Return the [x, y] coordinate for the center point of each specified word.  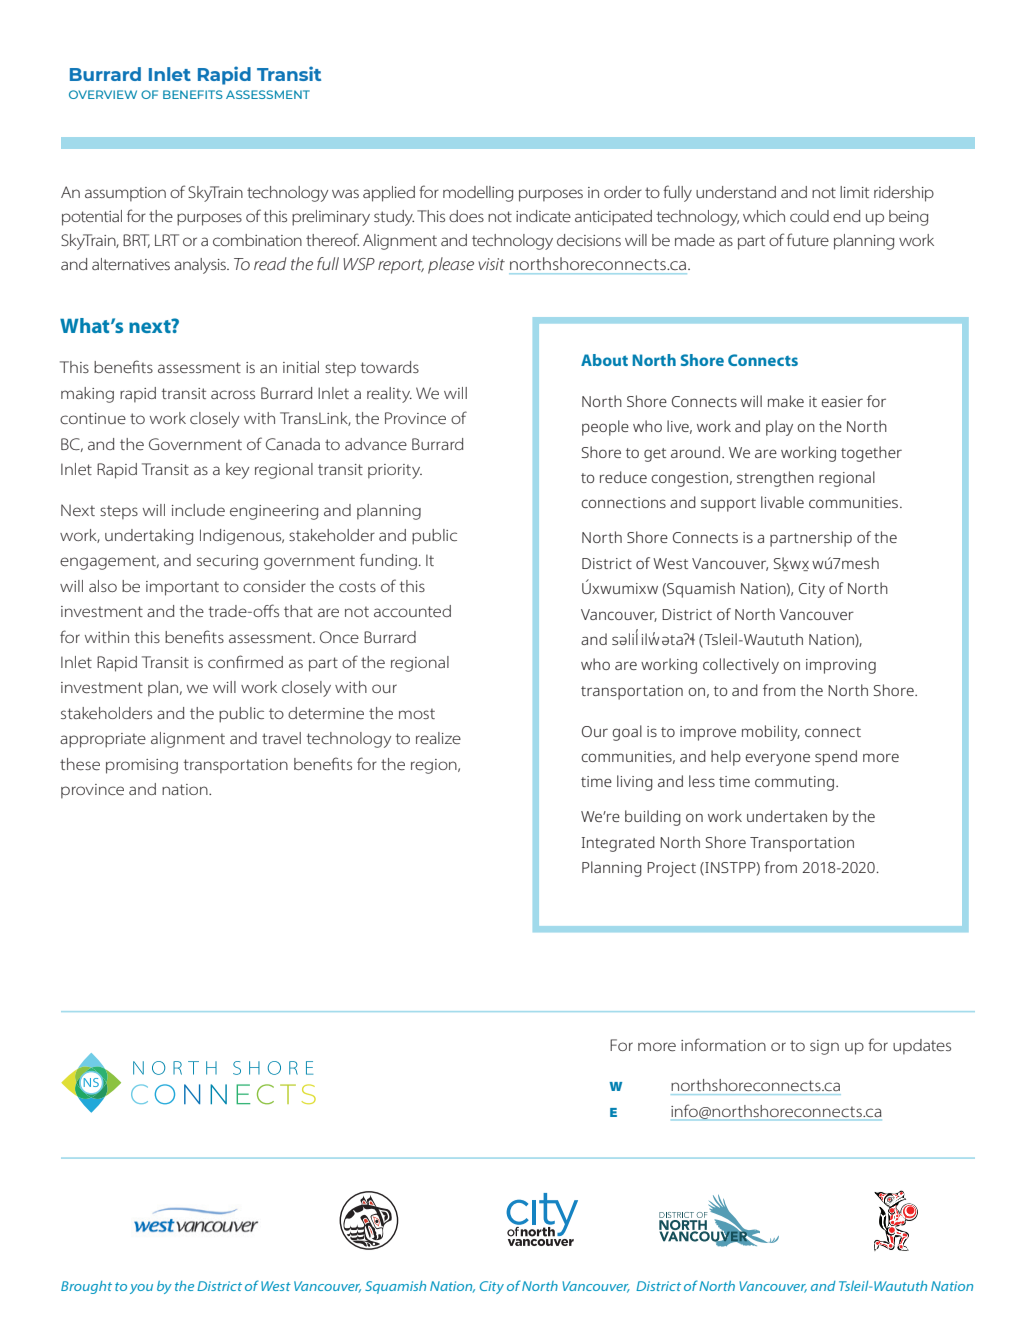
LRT [167, 240]
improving [841, 666]
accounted [412, 611]
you [141, 1289]
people [605, 428]
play [779, 428]
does [466, 216]
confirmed [245, 661]
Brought [86, 1287]
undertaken [787, 816]
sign [824, 1047]
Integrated [618, 844]
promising [142, 766]
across [233, 394]
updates [922, 1047]
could [809, 216]
